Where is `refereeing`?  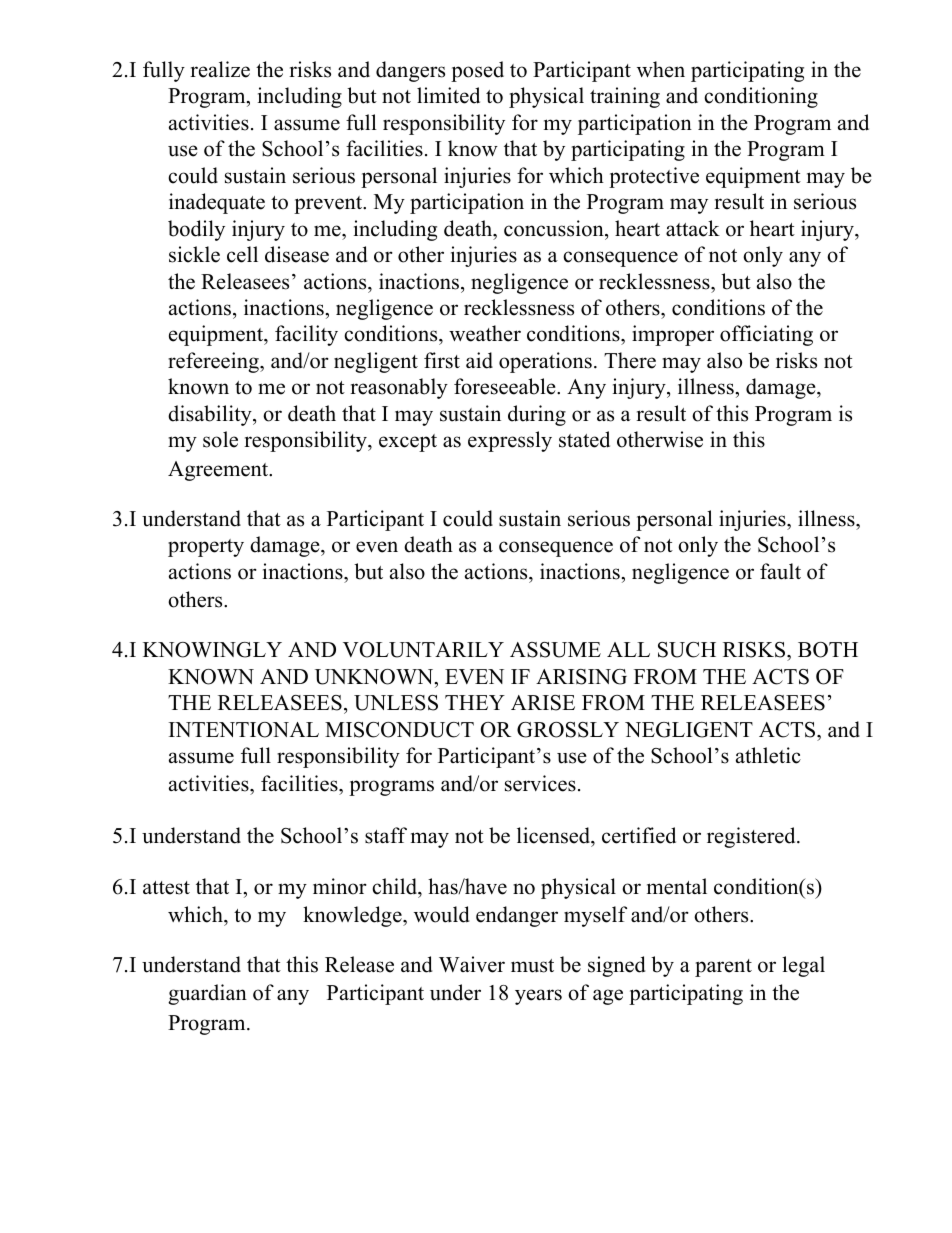
refereeing is located at coordinates (214, 362).
